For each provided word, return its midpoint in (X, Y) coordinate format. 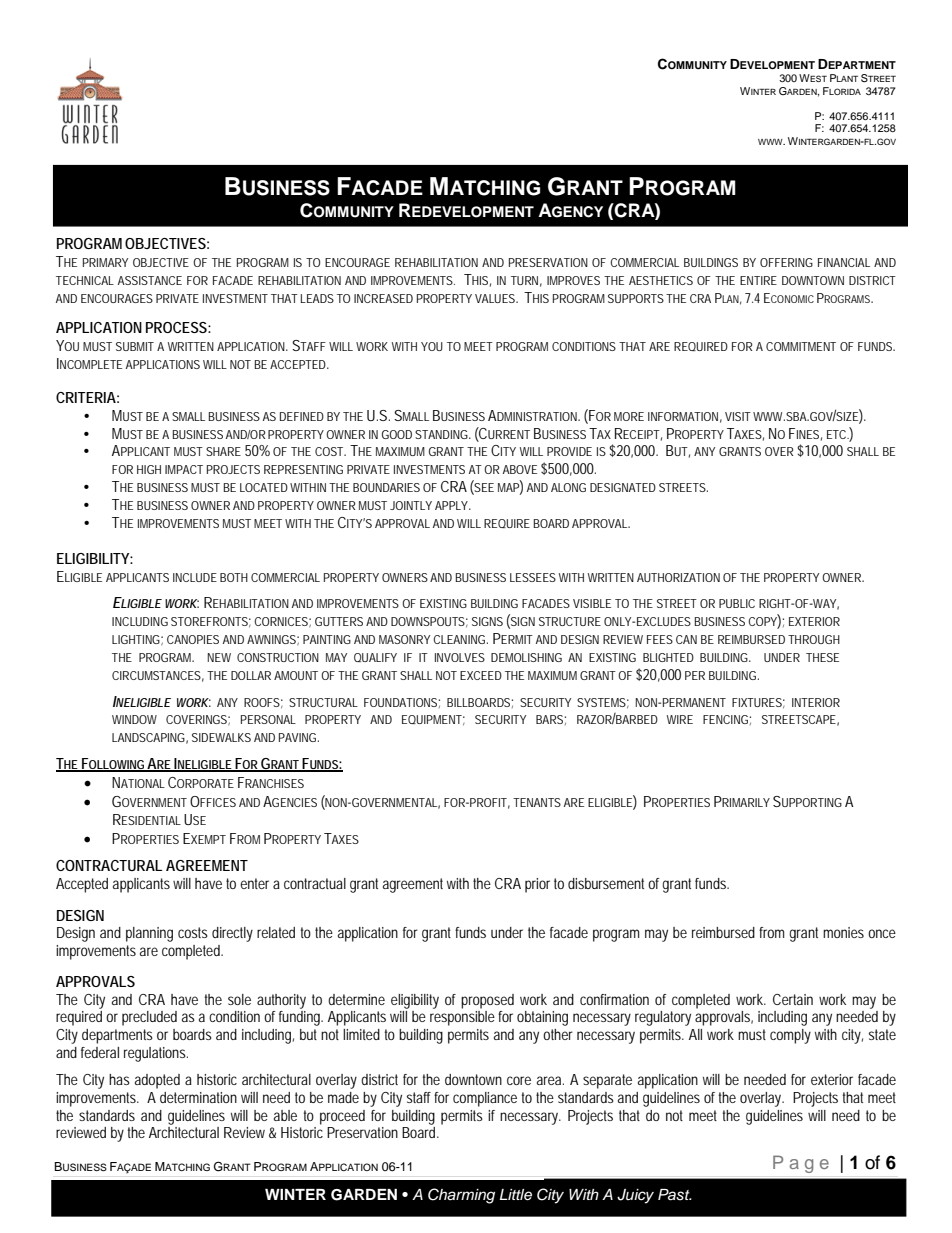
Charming (461, 1196)
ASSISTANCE (150, 280)
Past (675, 1195)
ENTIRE (758, 280)
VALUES (496, 298)
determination (198, 1097)
